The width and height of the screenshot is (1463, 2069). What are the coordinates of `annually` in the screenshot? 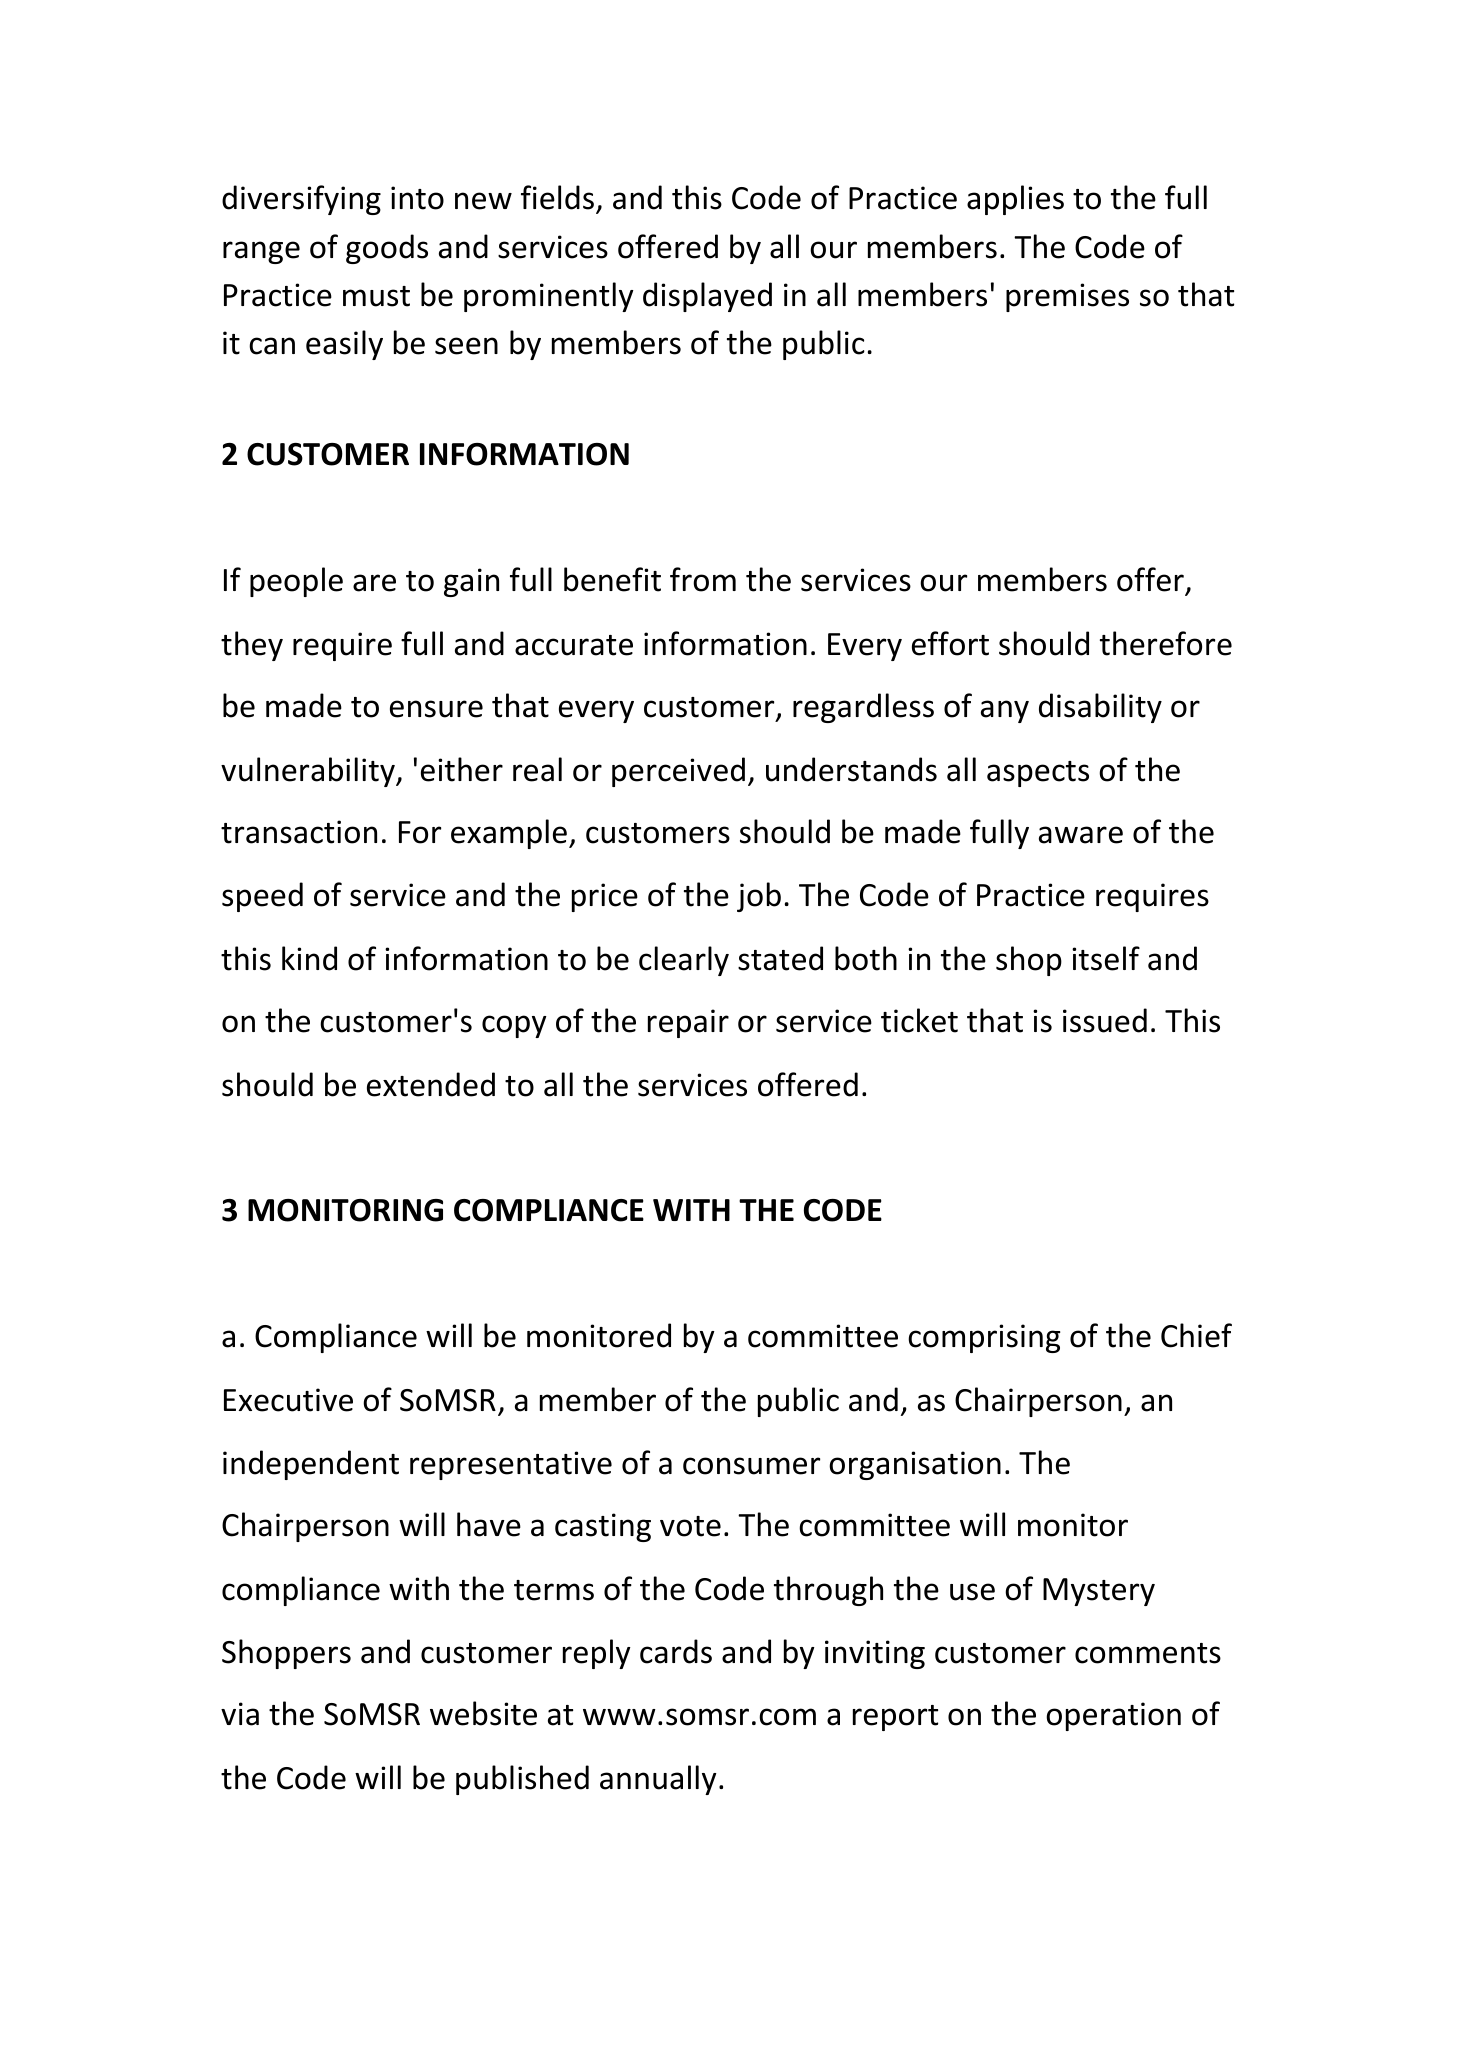 It's located at (658, 1780).
